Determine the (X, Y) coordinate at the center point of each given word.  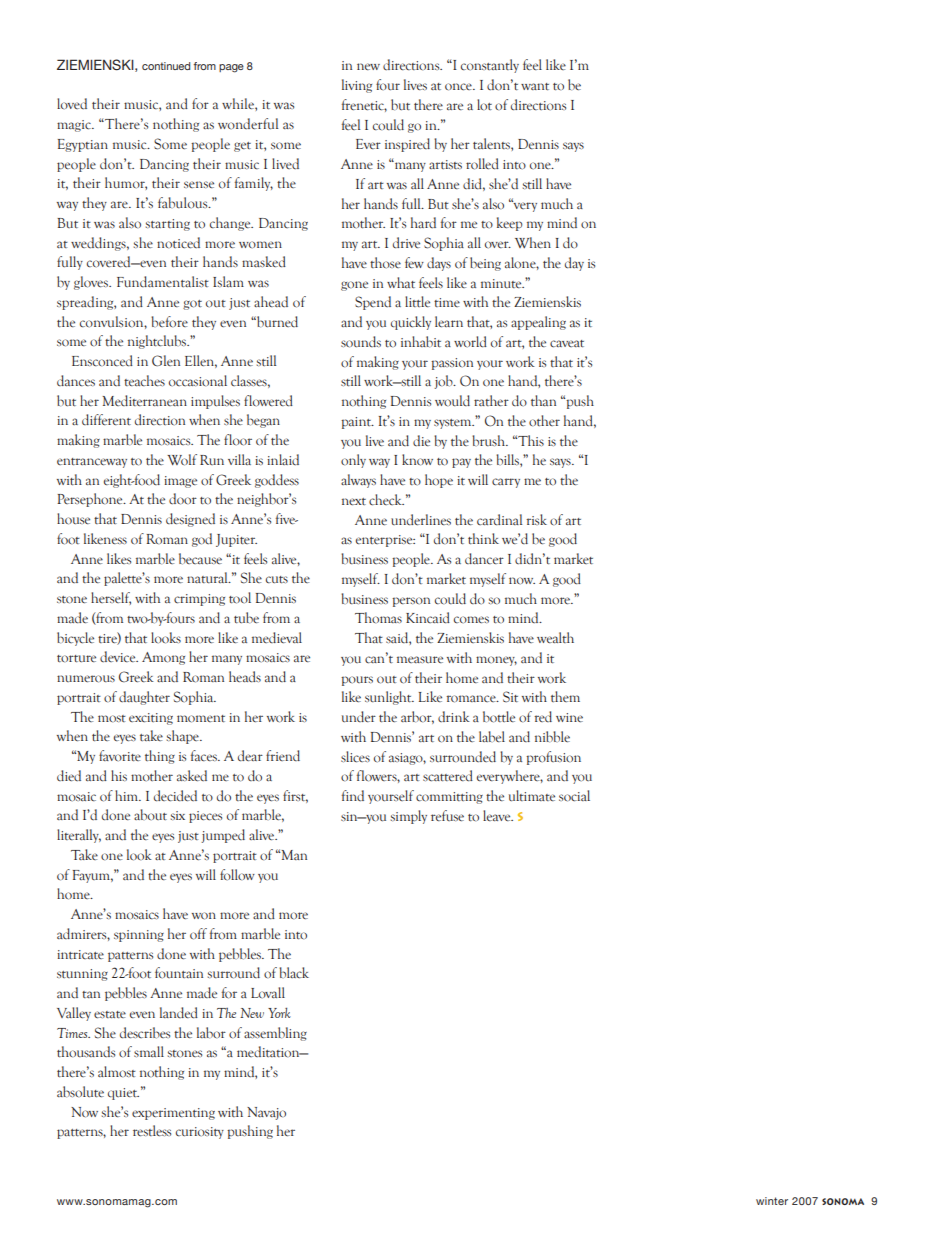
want (535, 87)
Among (163, 658)
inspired (407, 145)
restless (152, 1131)
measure (420, 659)
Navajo (266, 1113)
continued (166, 66)
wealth (555, 637)
